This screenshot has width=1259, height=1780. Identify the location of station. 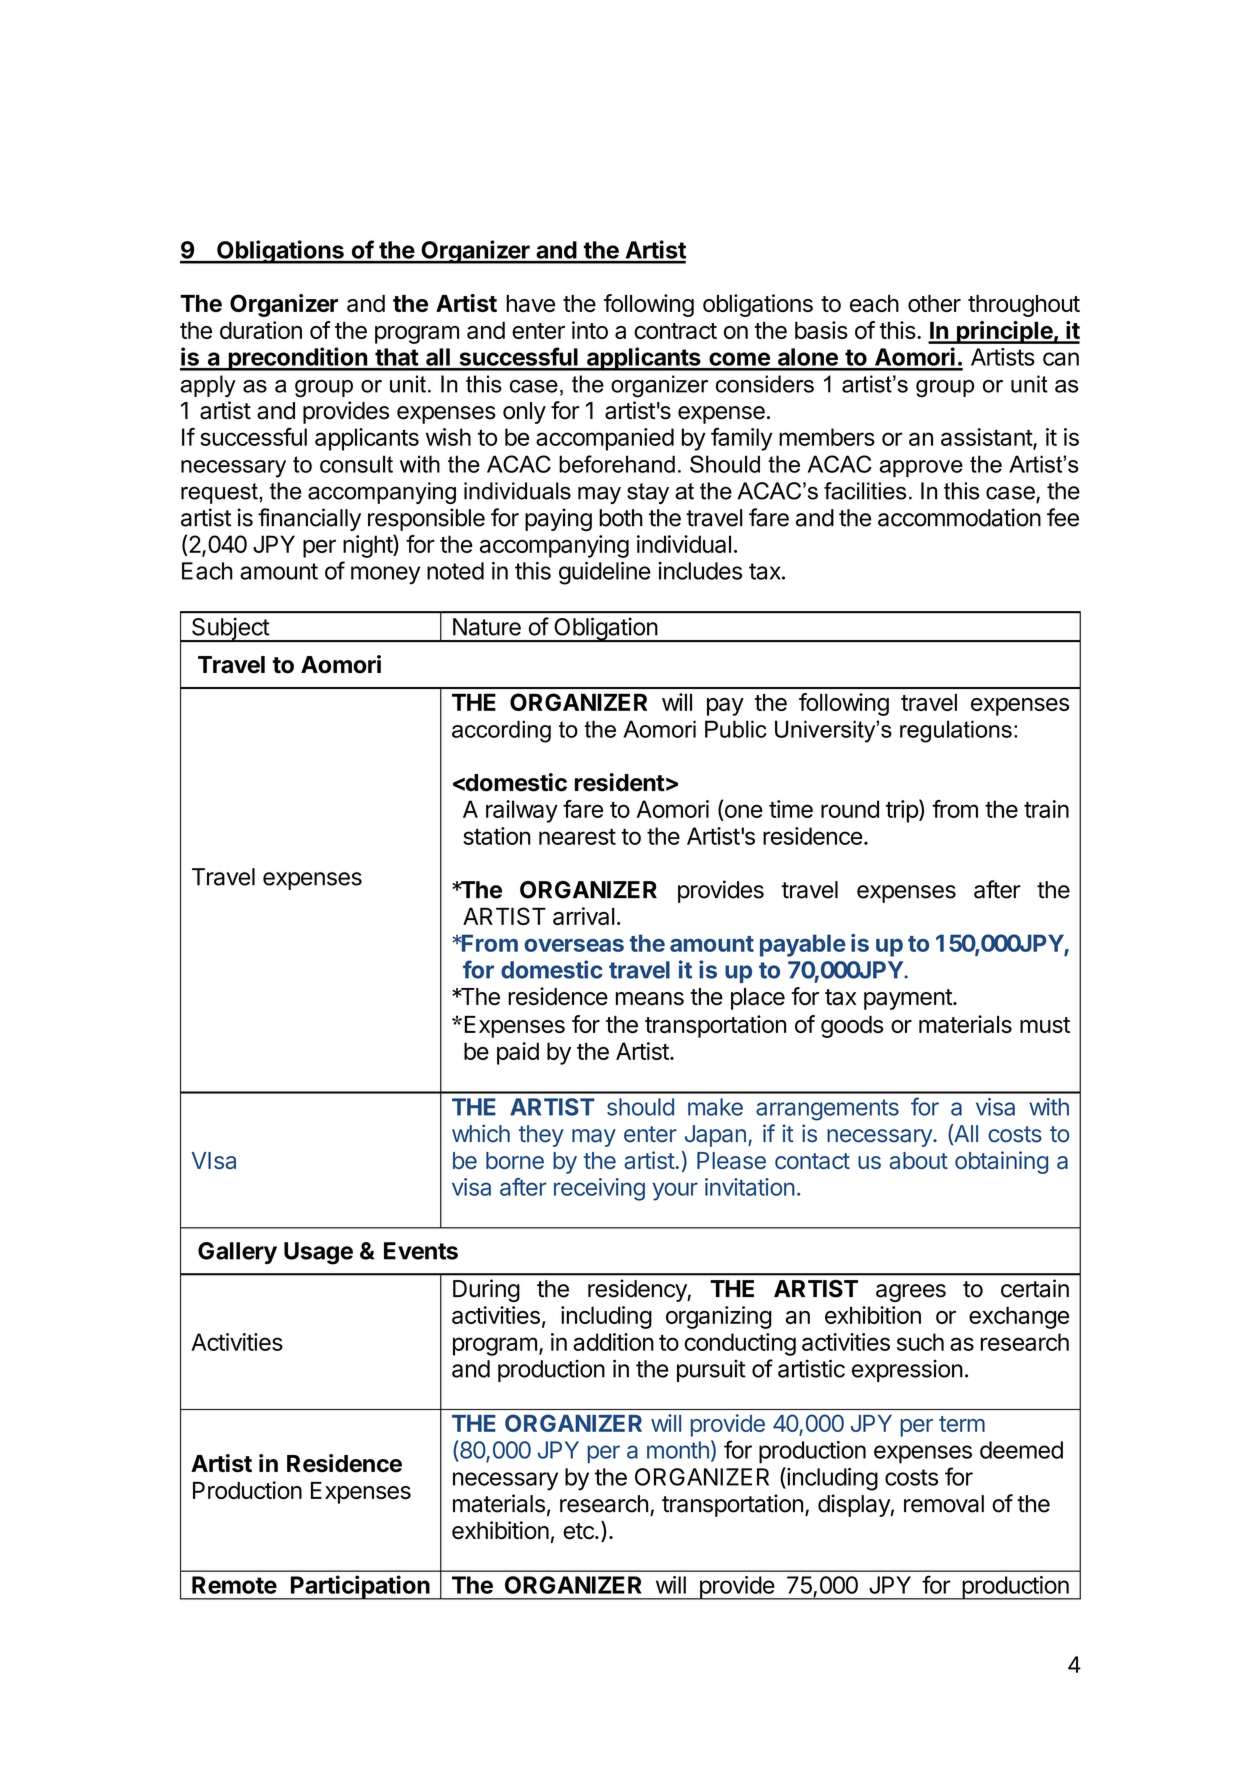
(497, 836).
